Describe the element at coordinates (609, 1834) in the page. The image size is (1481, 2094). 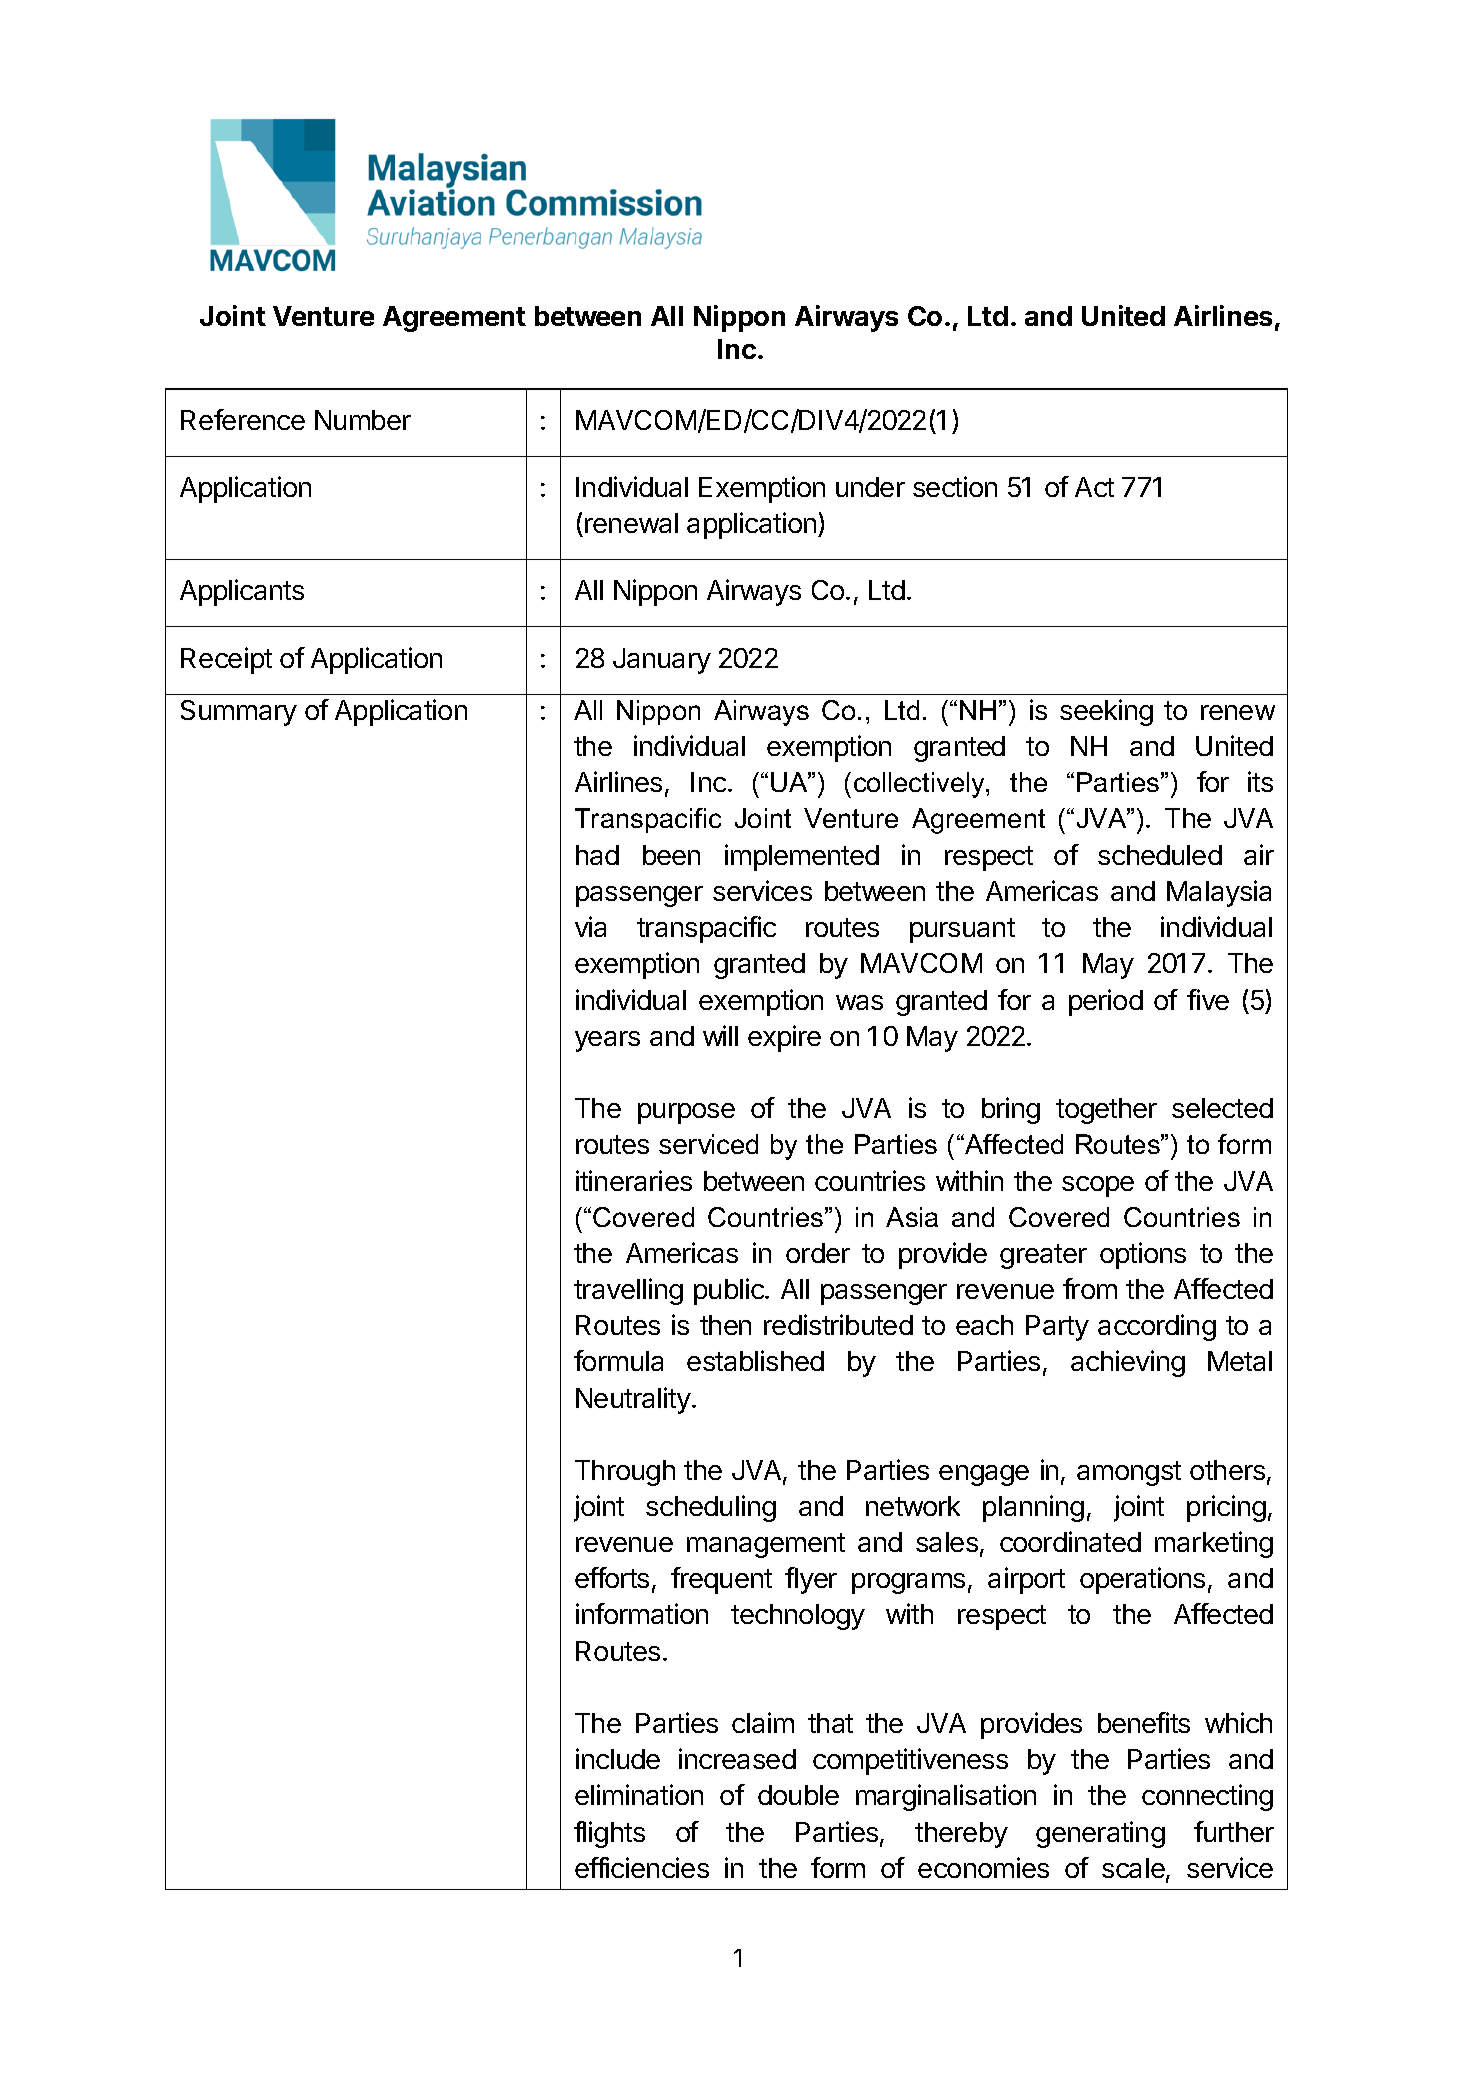
I see `flights` at that location.
